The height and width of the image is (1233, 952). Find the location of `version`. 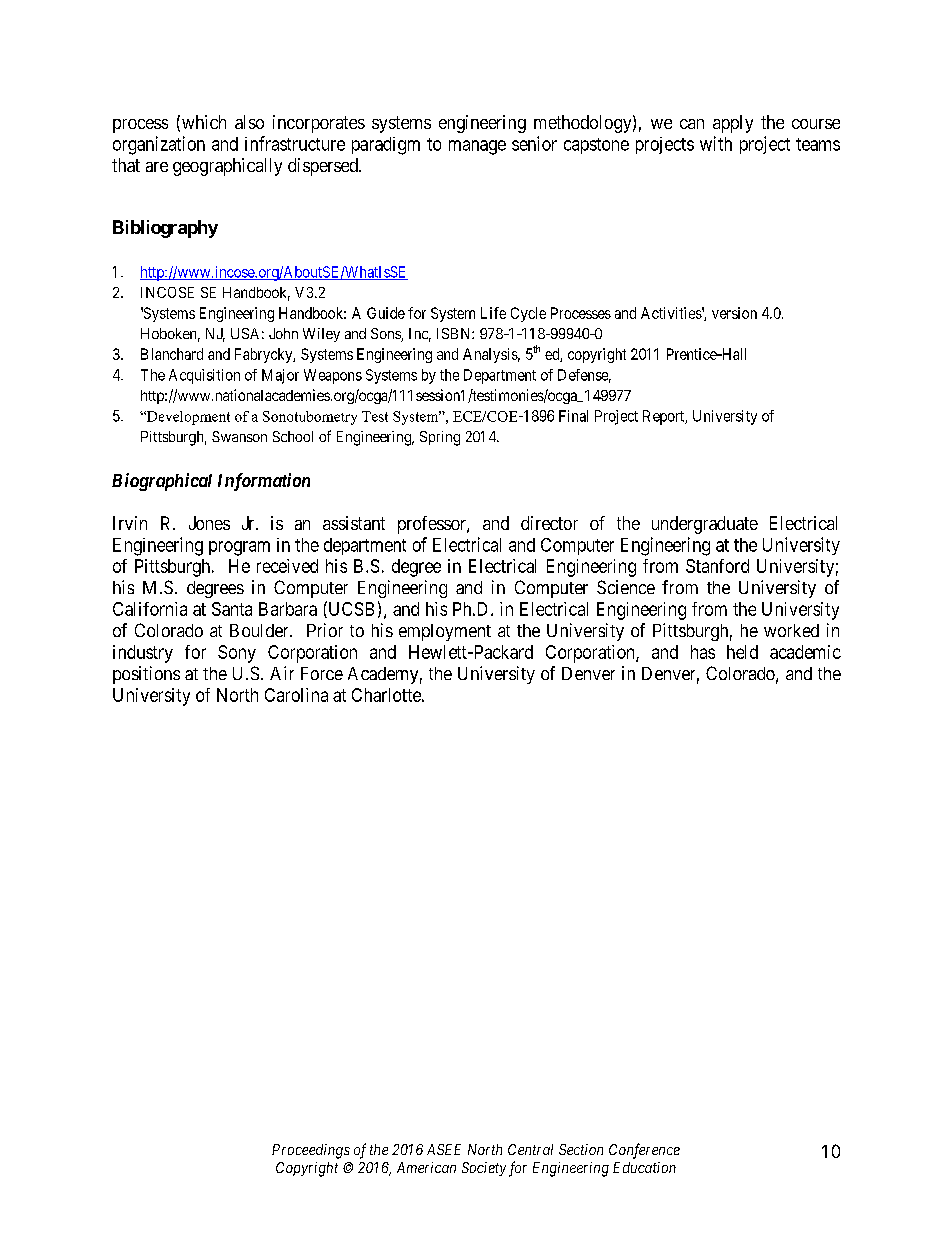

version is located at coordinates (734, 313).
